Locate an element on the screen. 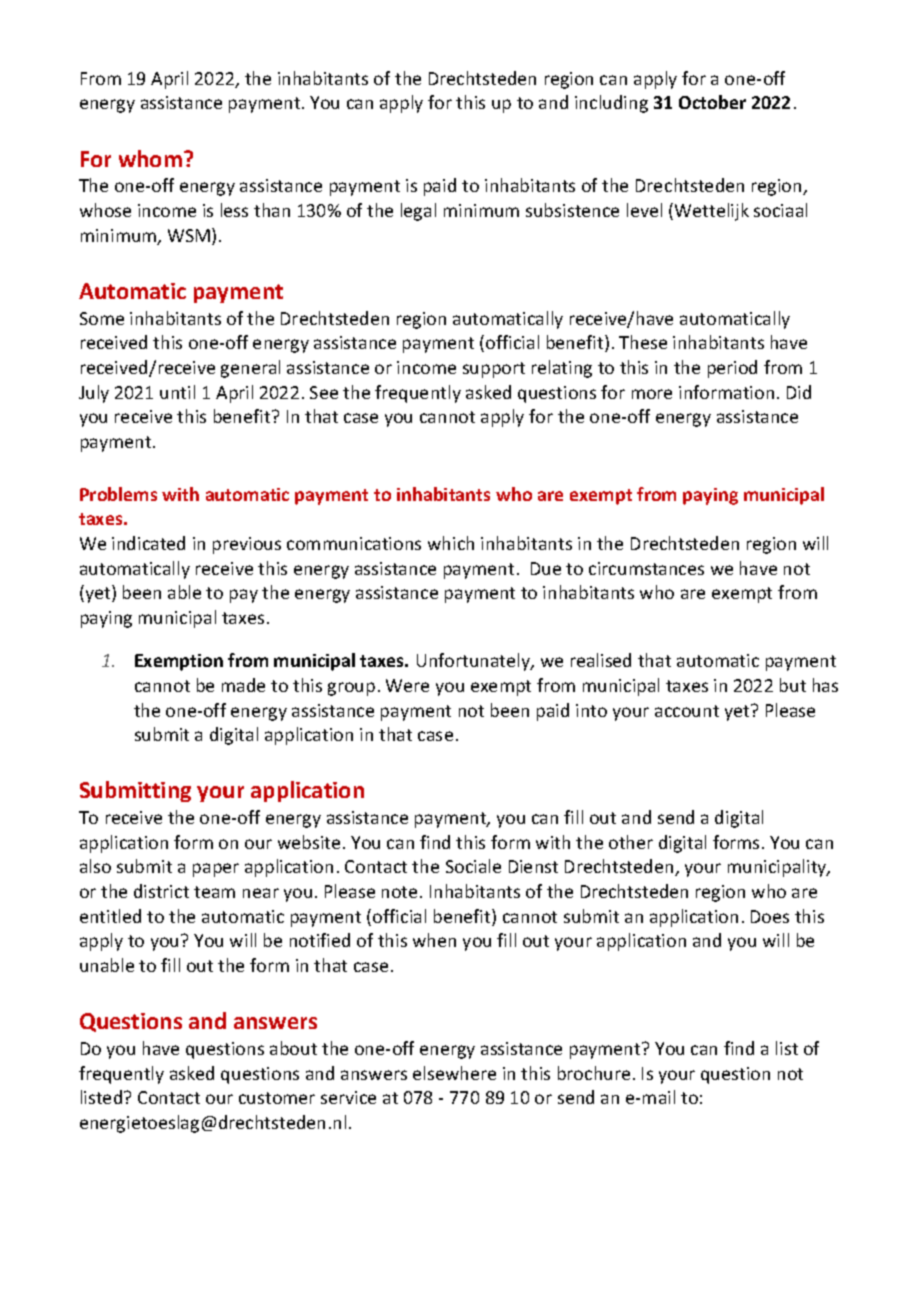 The width and height of the screenshot is (924, 1308). legal is located at coordinates (418, 212).
